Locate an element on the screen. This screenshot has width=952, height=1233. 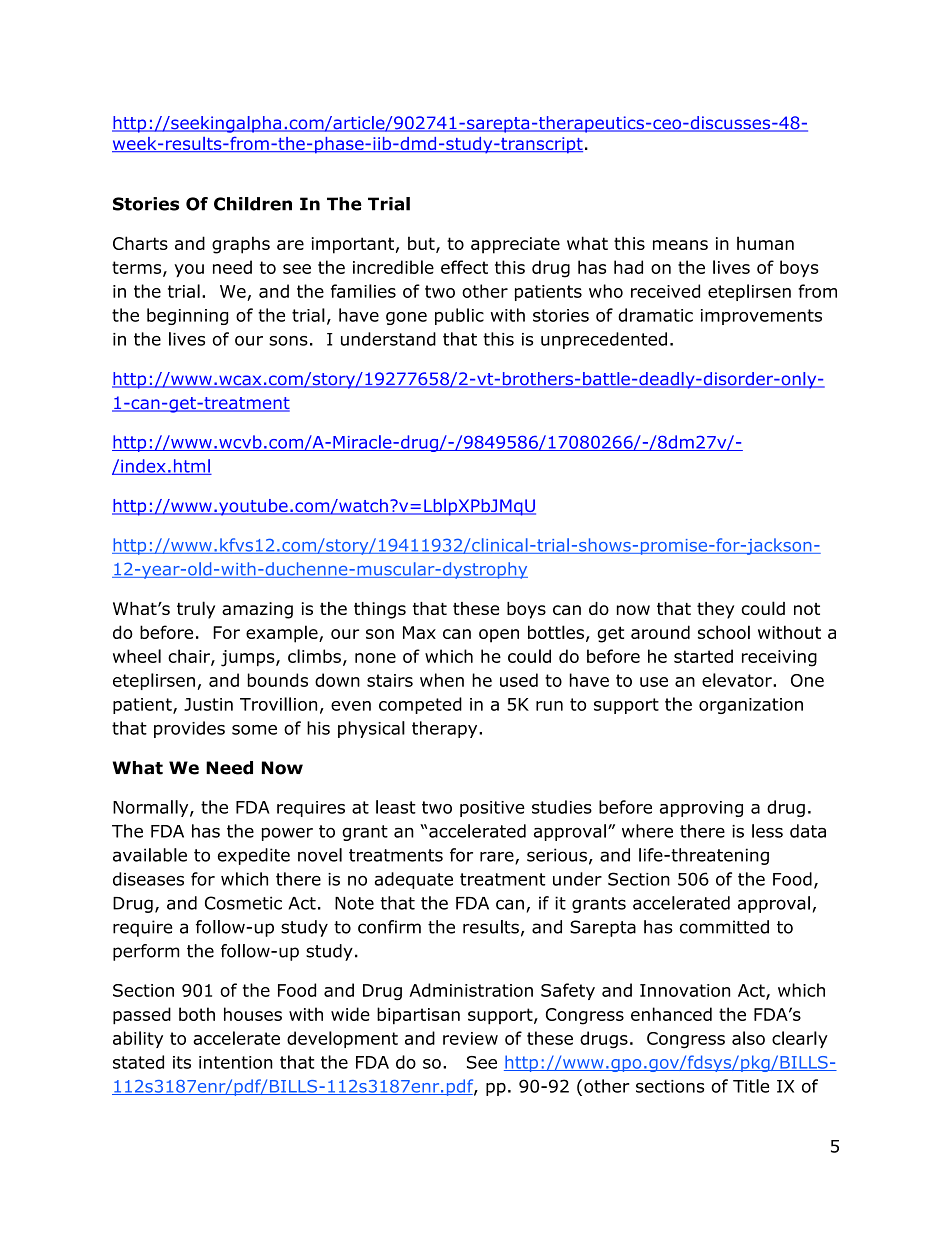
intention is located at coordinates (236, 1062).
